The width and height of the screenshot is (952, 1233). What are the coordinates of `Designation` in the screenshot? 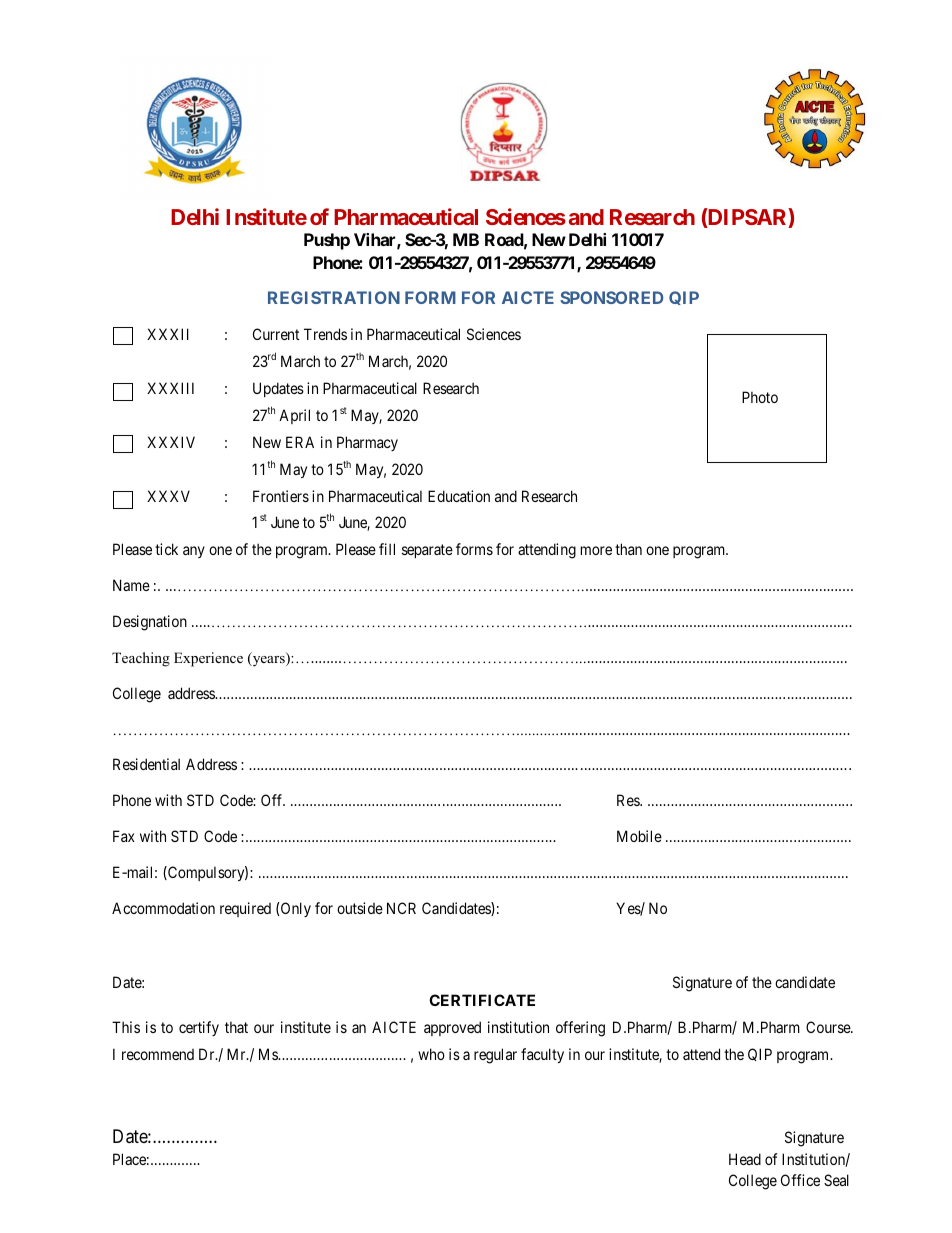 It's located at (150, 623).
